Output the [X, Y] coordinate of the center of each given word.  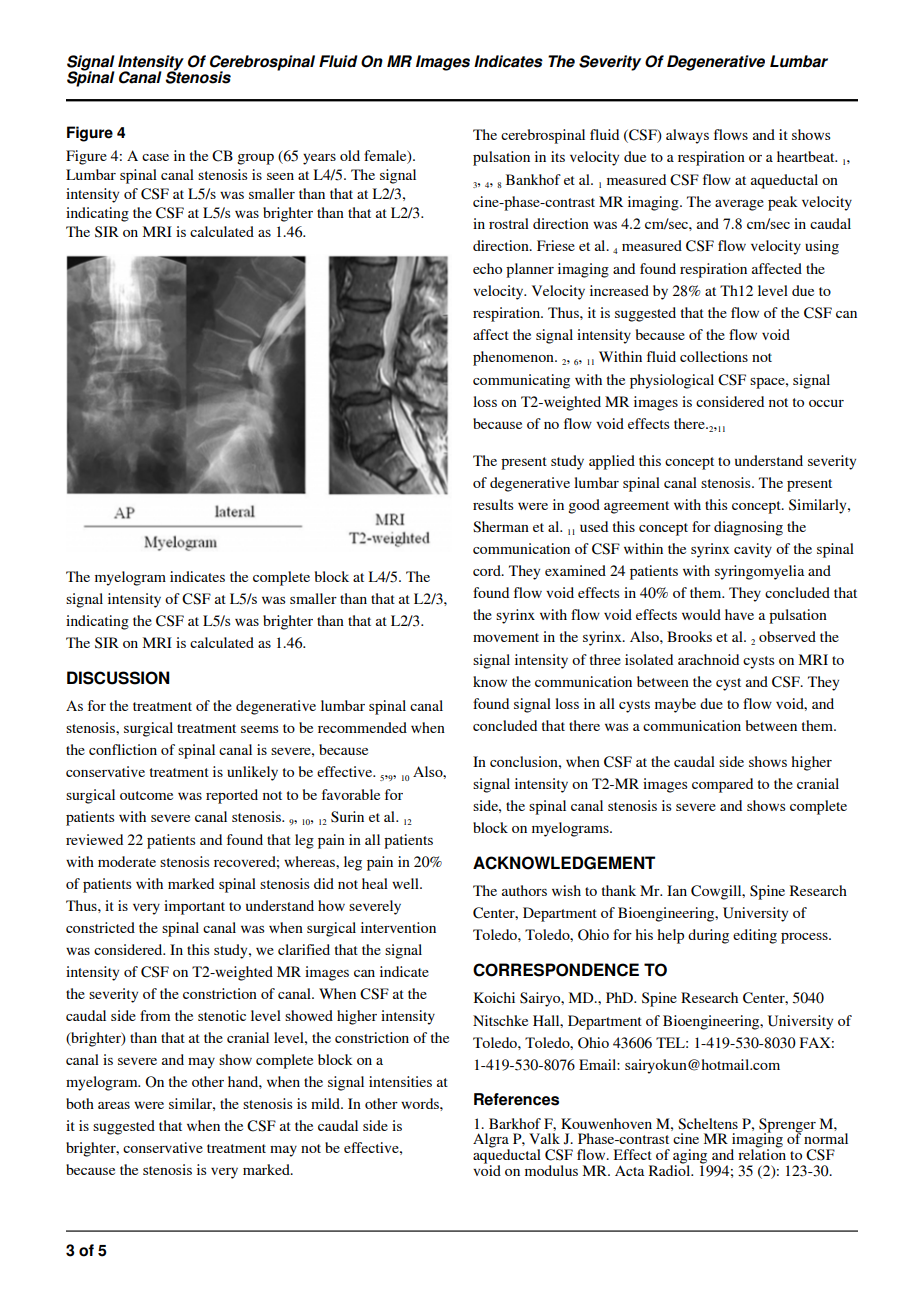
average [739, 205]
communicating [521, 381]
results [493, 504]
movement [506, 637]
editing [755, 936]
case [155, 157]
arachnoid [708, 659]
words [421, 1103]
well [406, 883]
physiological [672, 381]
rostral [509, 223]
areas [114, 1105]
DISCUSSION [118, 678]
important [194, 907]
